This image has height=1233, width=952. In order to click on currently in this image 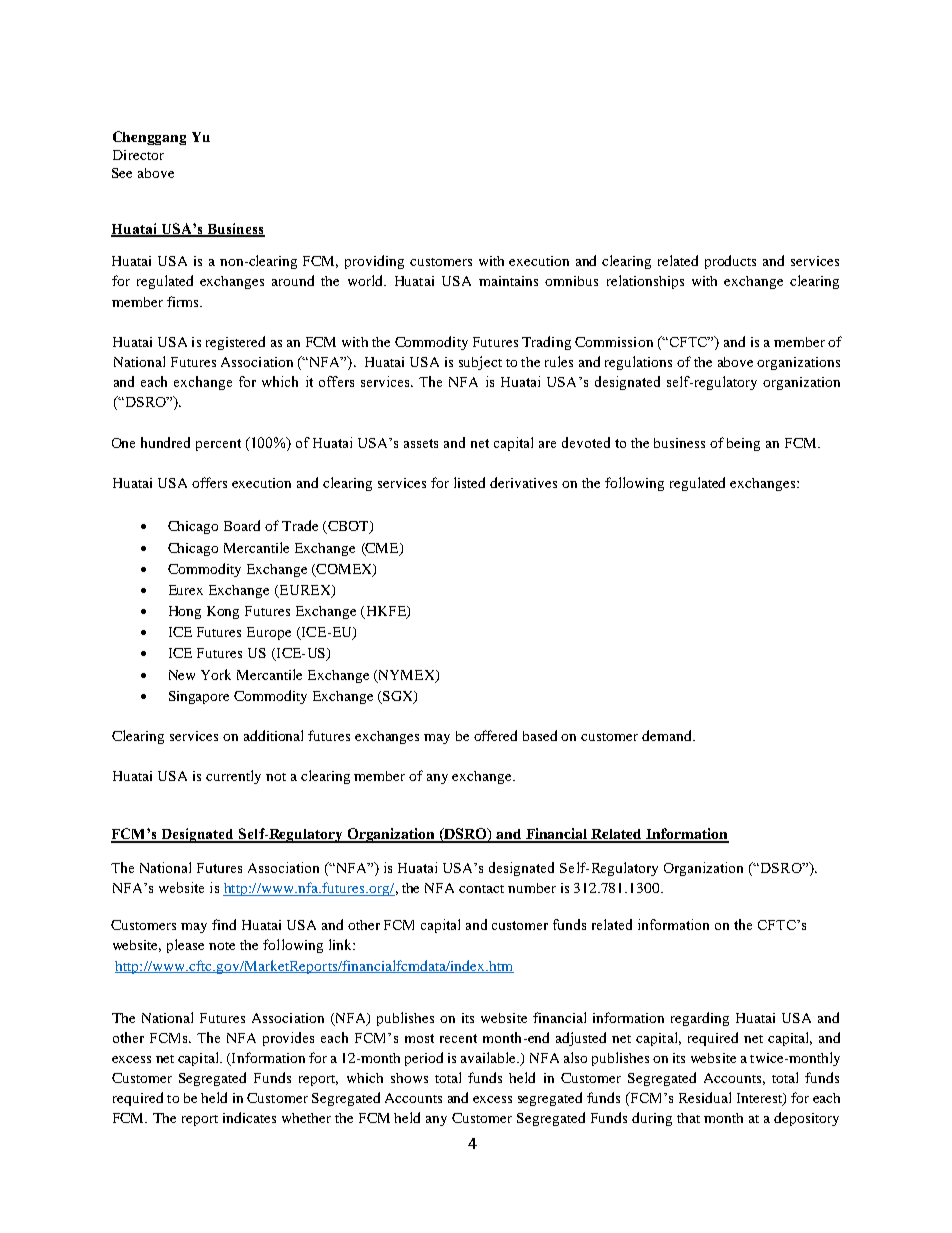, I will do `click(233, 777)`.
